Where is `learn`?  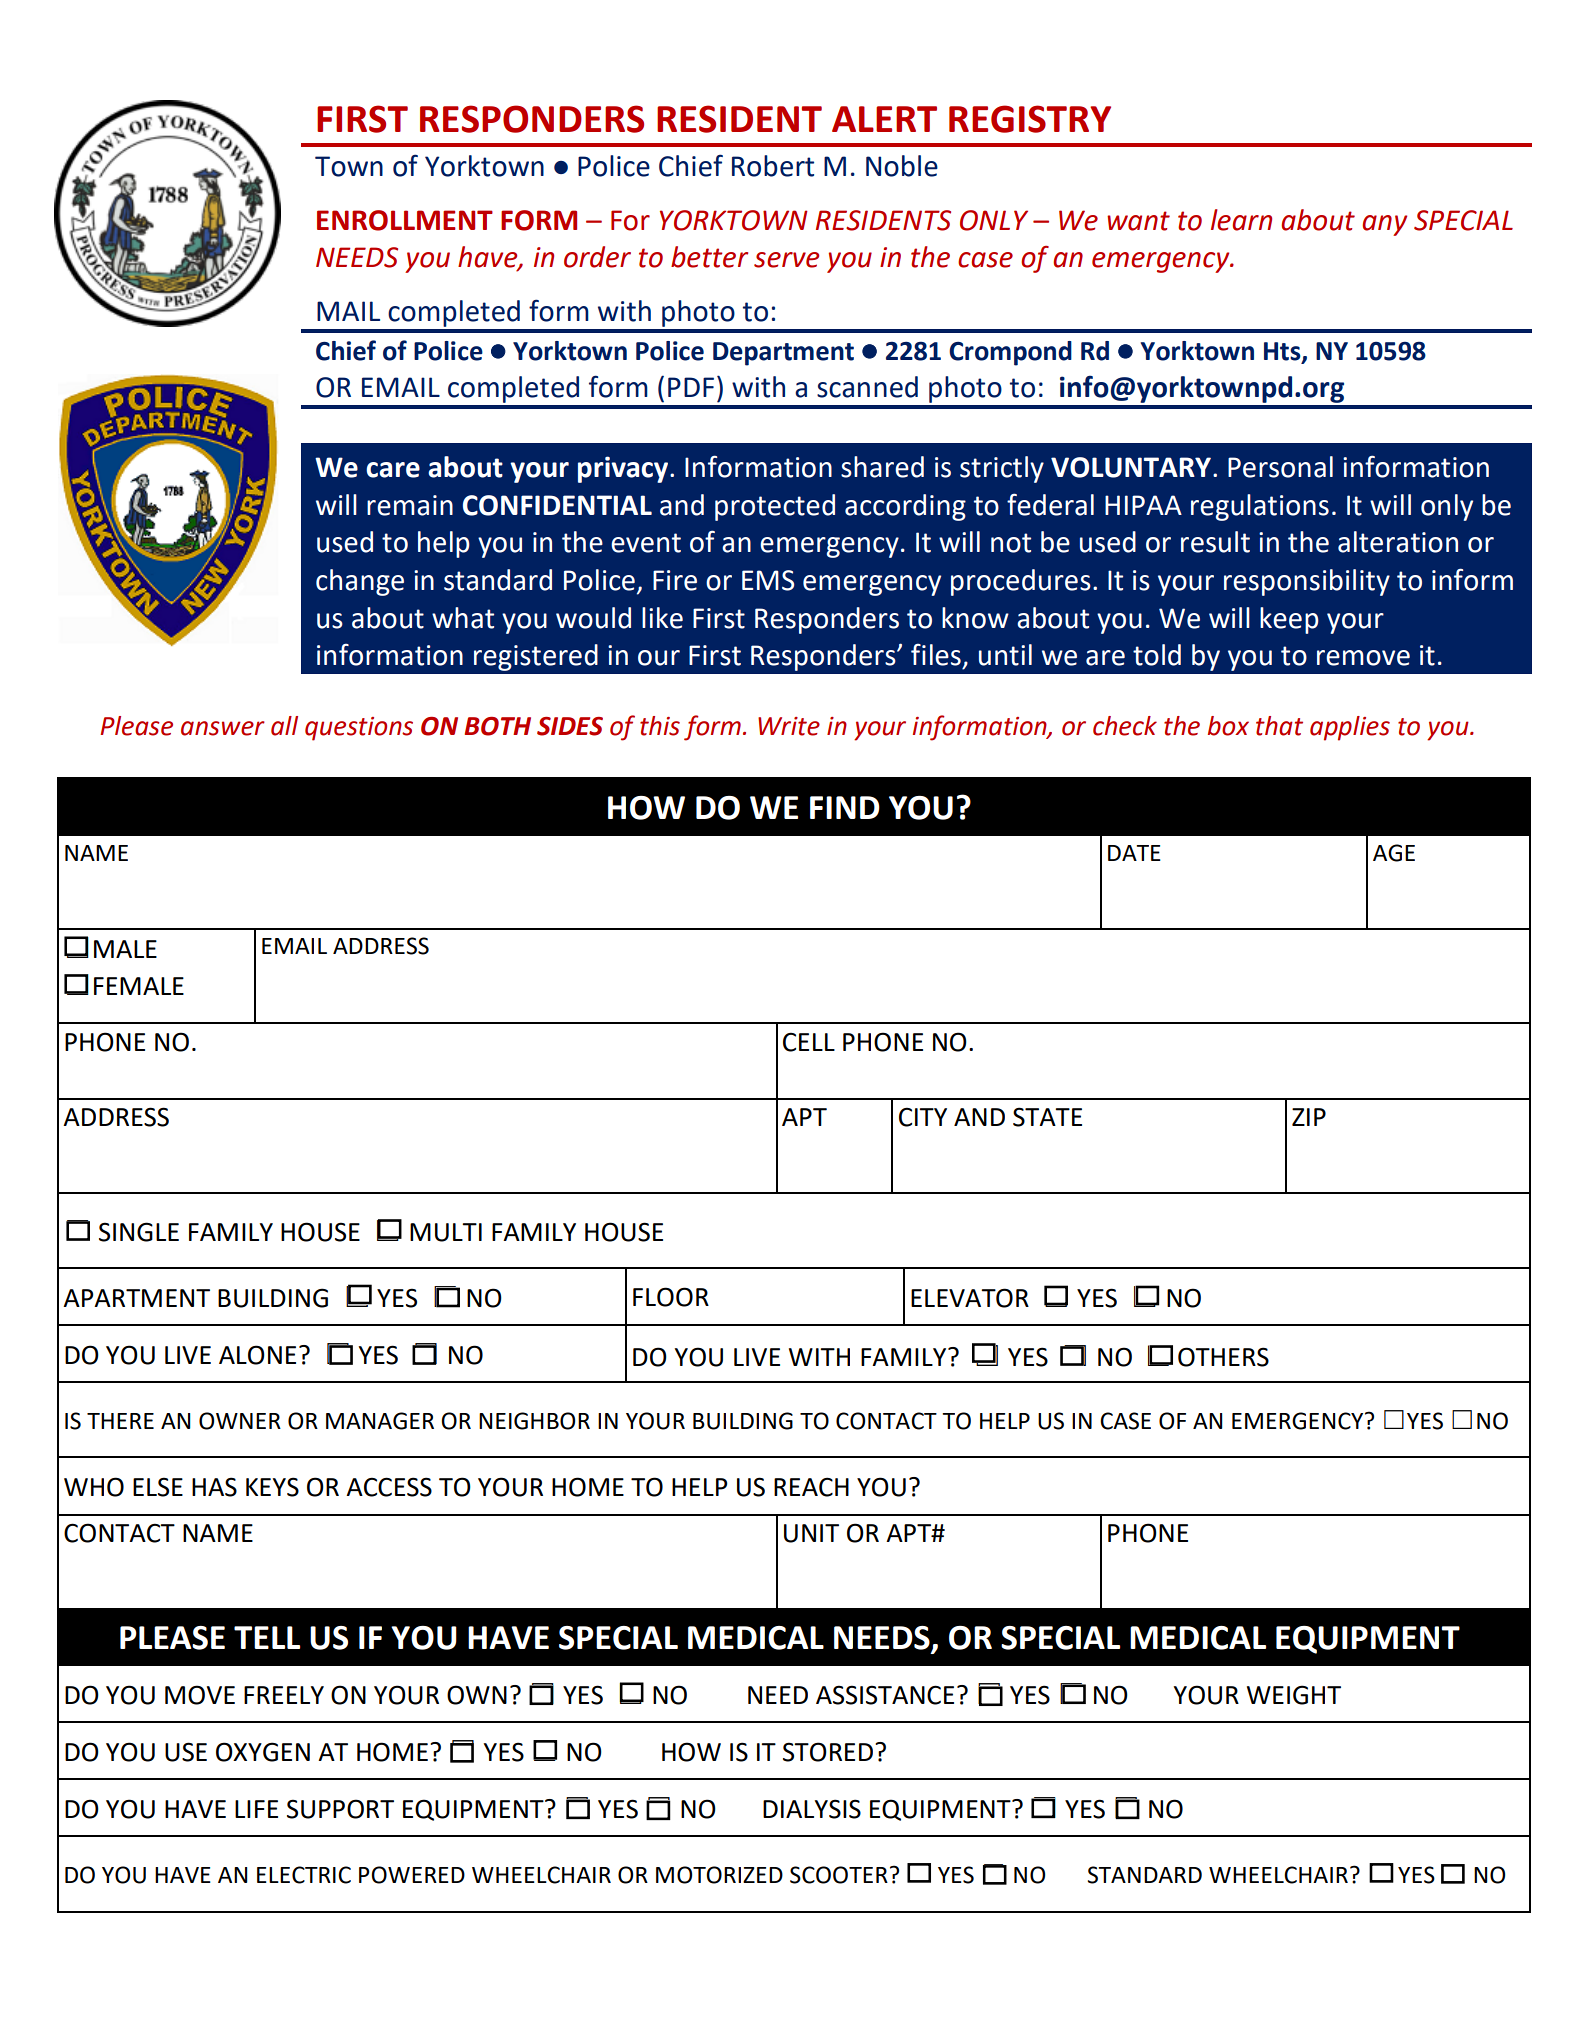 learn is located at coordinates (1241, 220).
